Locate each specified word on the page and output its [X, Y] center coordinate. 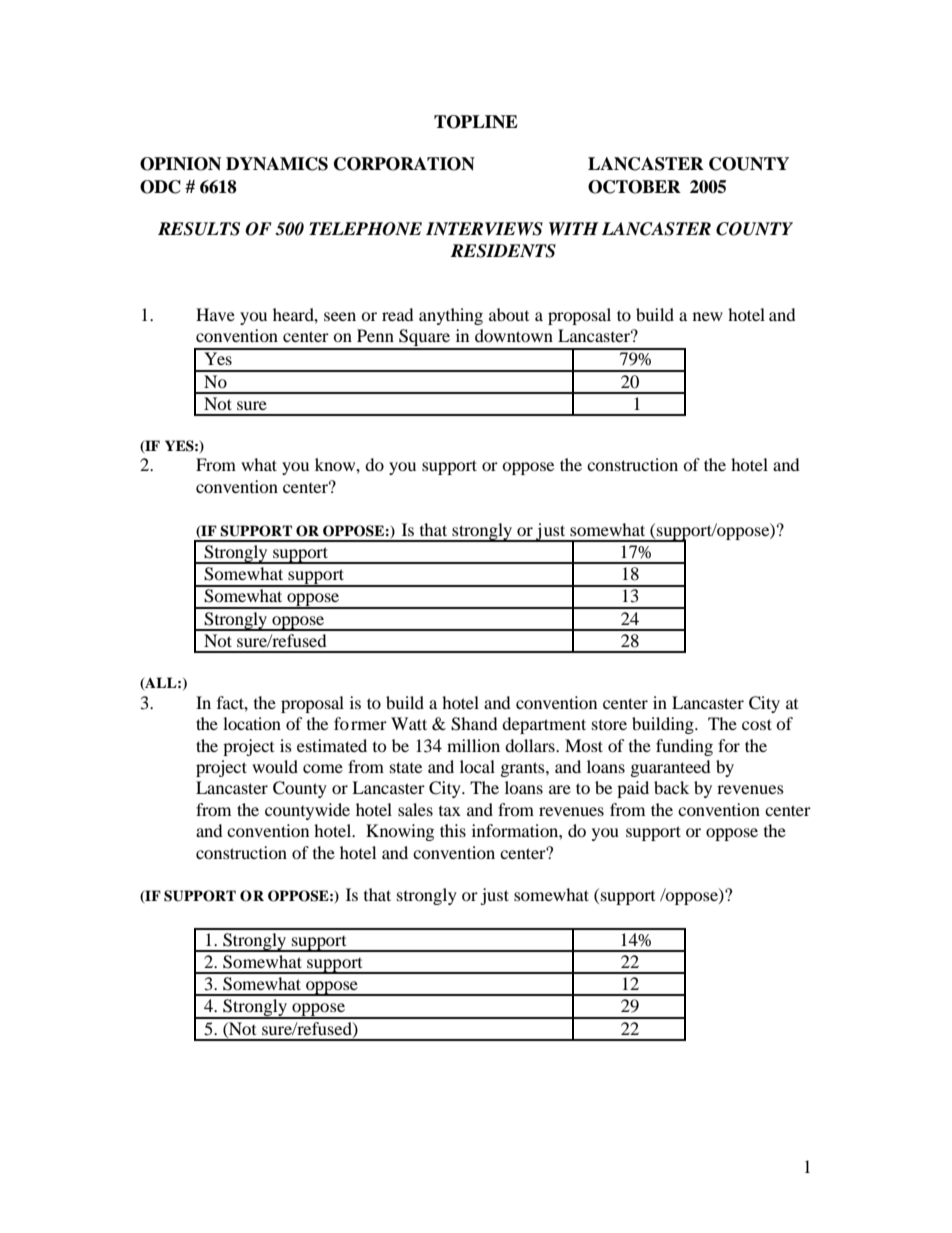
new [708, 316]
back [671, 787]
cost [757, 724]
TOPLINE [476, 122]
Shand [474, 724]
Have [215, 314]
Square [425, 339]
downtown [514, 335]
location [252, 723]
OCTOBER [634, 187]
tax [450, 811]
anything [451, 316]
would [275, 766]
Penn [375, 335]
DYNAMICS [277, 164]
